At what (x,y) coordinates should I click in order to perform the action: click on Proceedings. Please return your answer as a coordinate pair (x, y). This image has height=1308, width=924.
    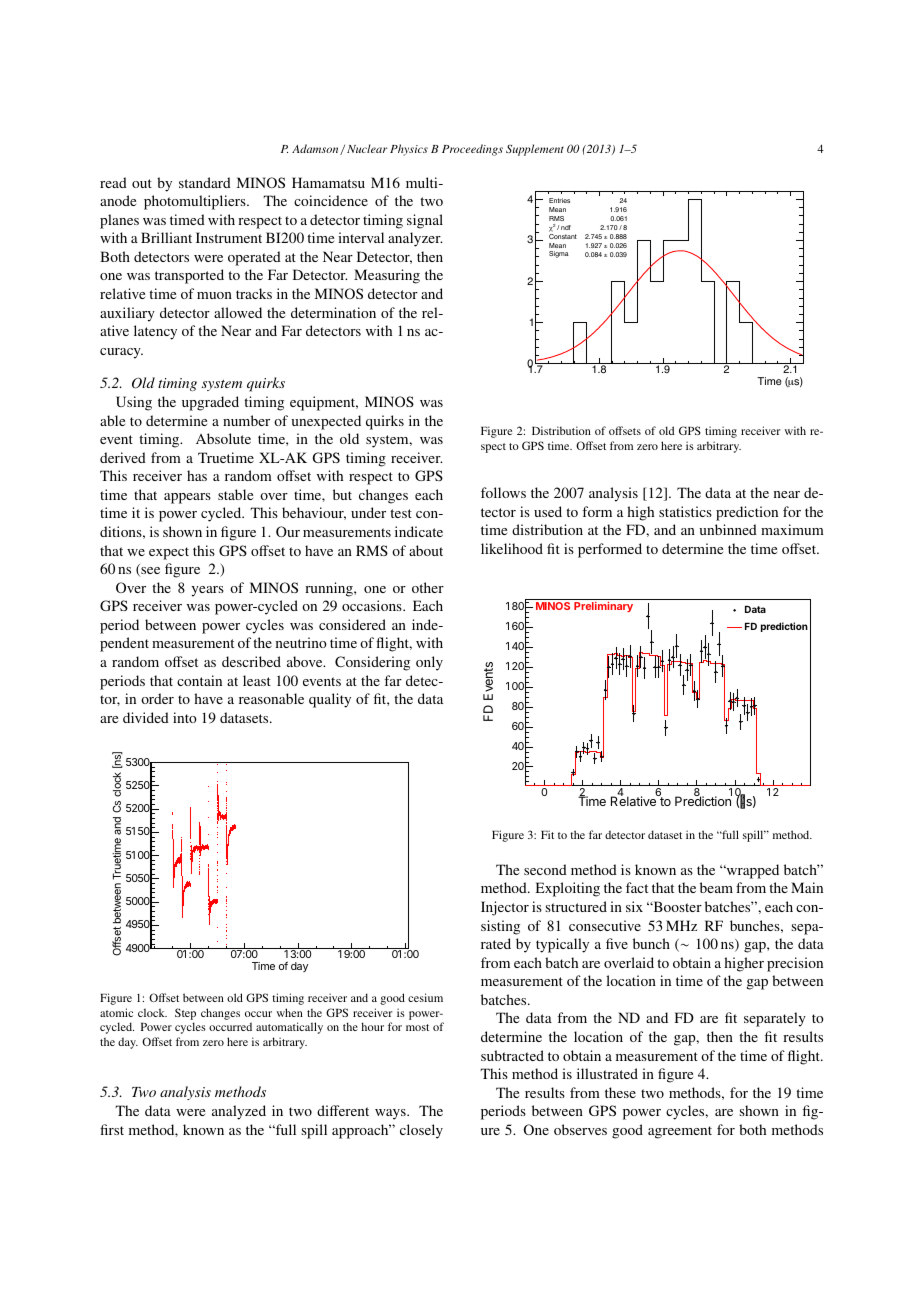
    Looking at the image, I should click on (472, 150).
